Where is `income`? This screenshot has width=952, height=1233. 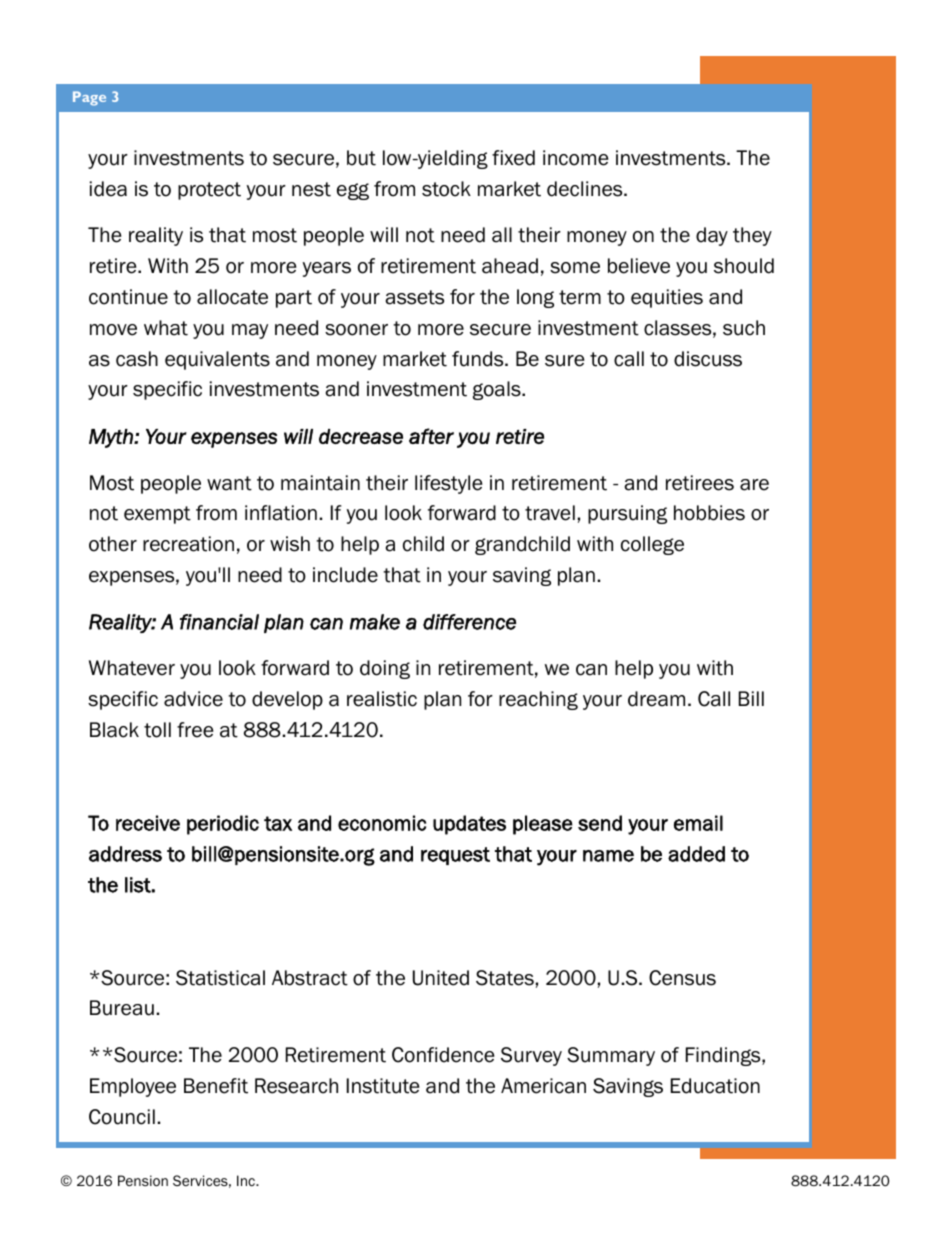
income is located at coordinates (575, 158).
